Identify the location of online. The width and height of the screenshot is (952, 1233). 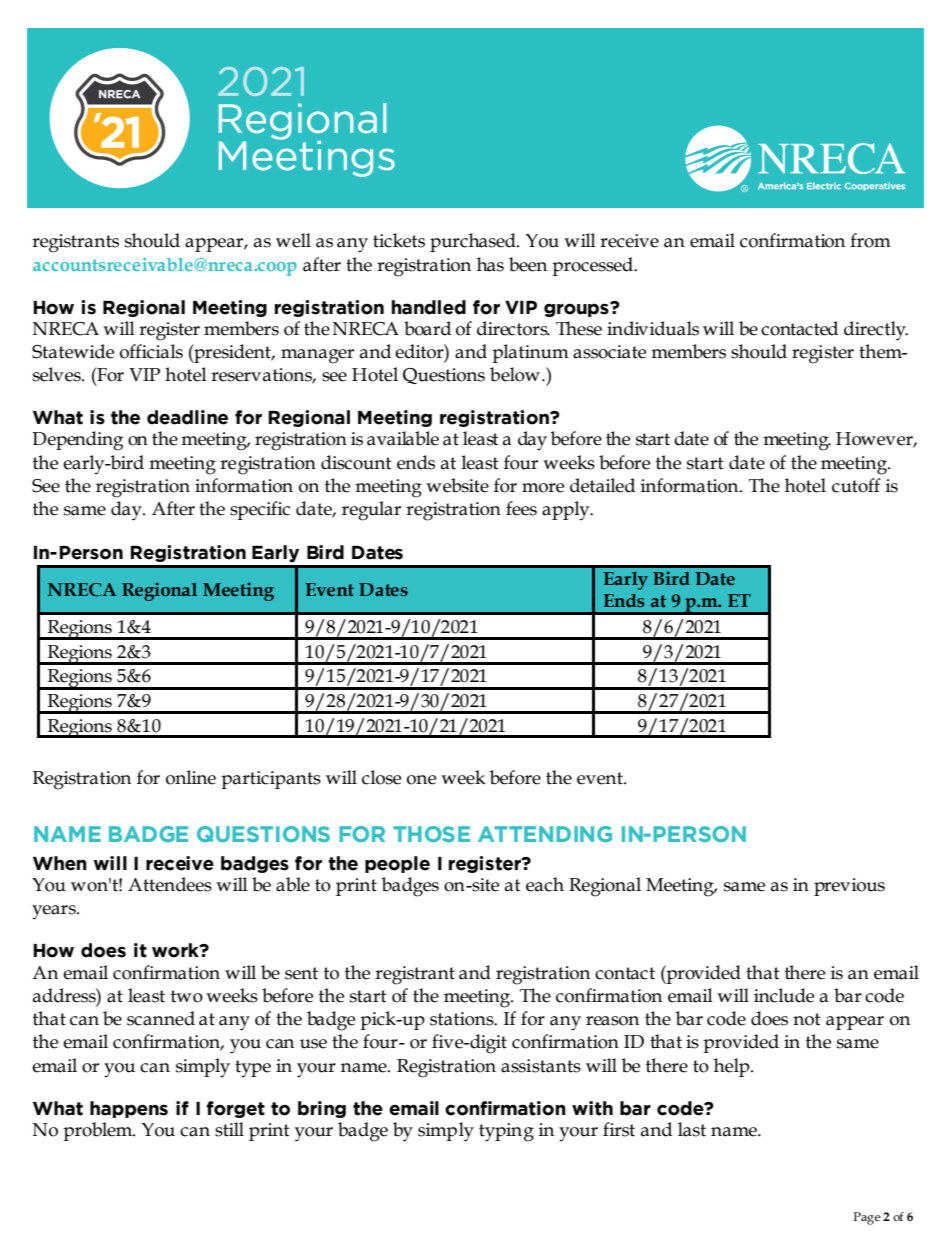
(191, 777).
